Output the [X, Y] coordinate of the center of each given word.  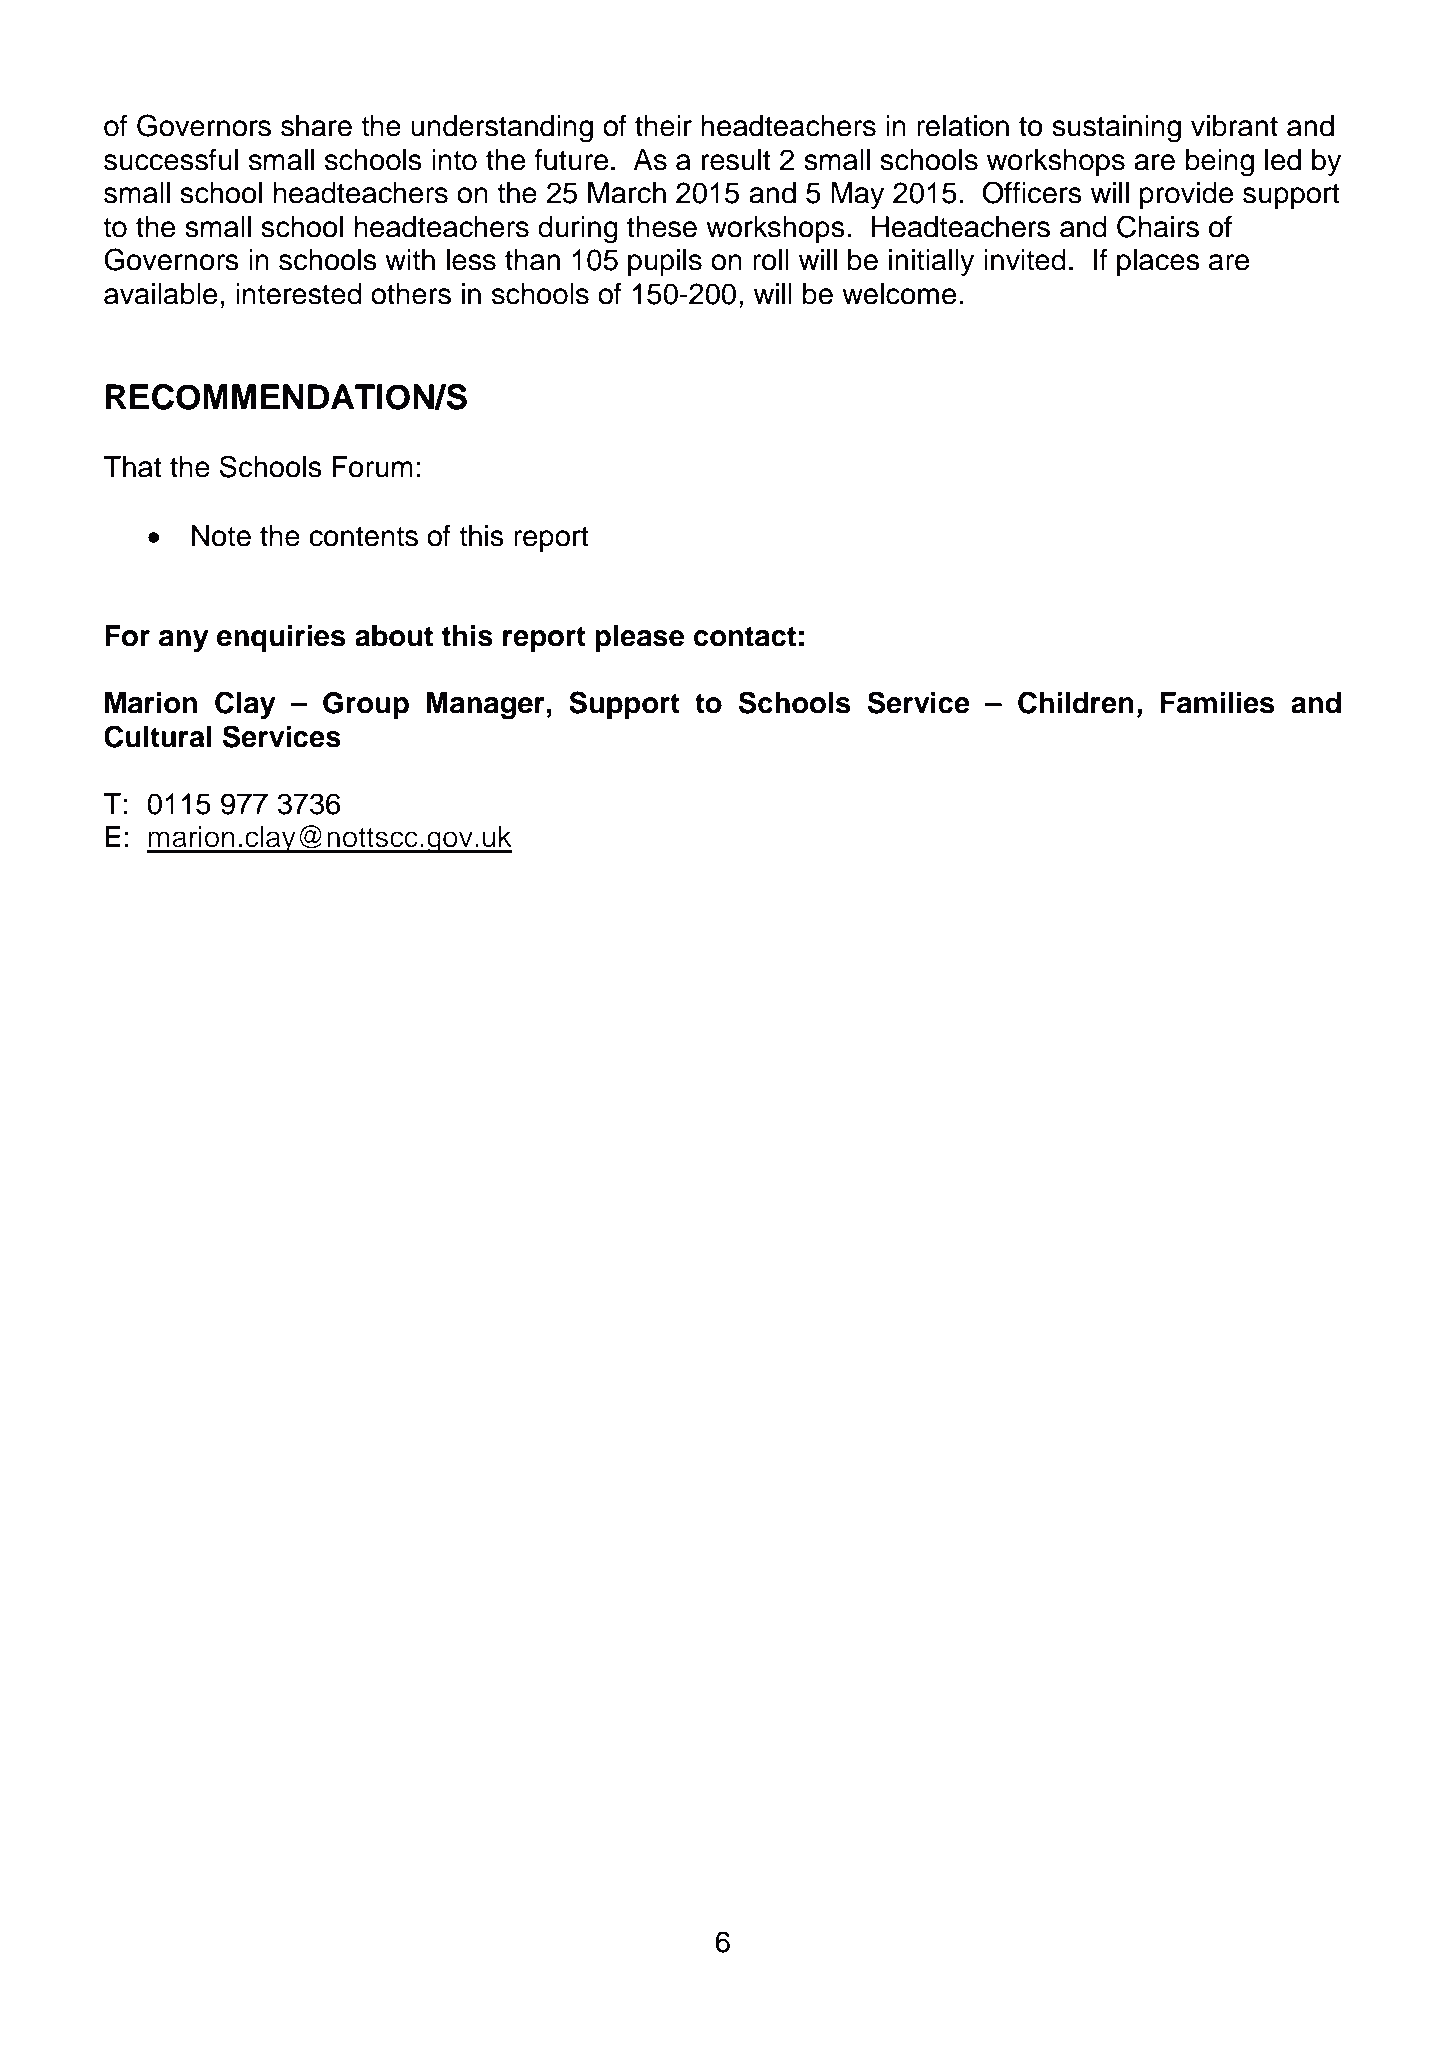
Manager [486, 706]
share [316, 126]
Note [221, 536]
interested [299, 294]
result [736, 160]
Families [1217, 703]
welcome [899, 294]
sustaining [1116, 129]
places [1158, 262]
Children [1076, 702]
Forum [372, 467]
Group [366, 705]
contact [745, 636]
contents [363, 537]
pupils [665, 262]
